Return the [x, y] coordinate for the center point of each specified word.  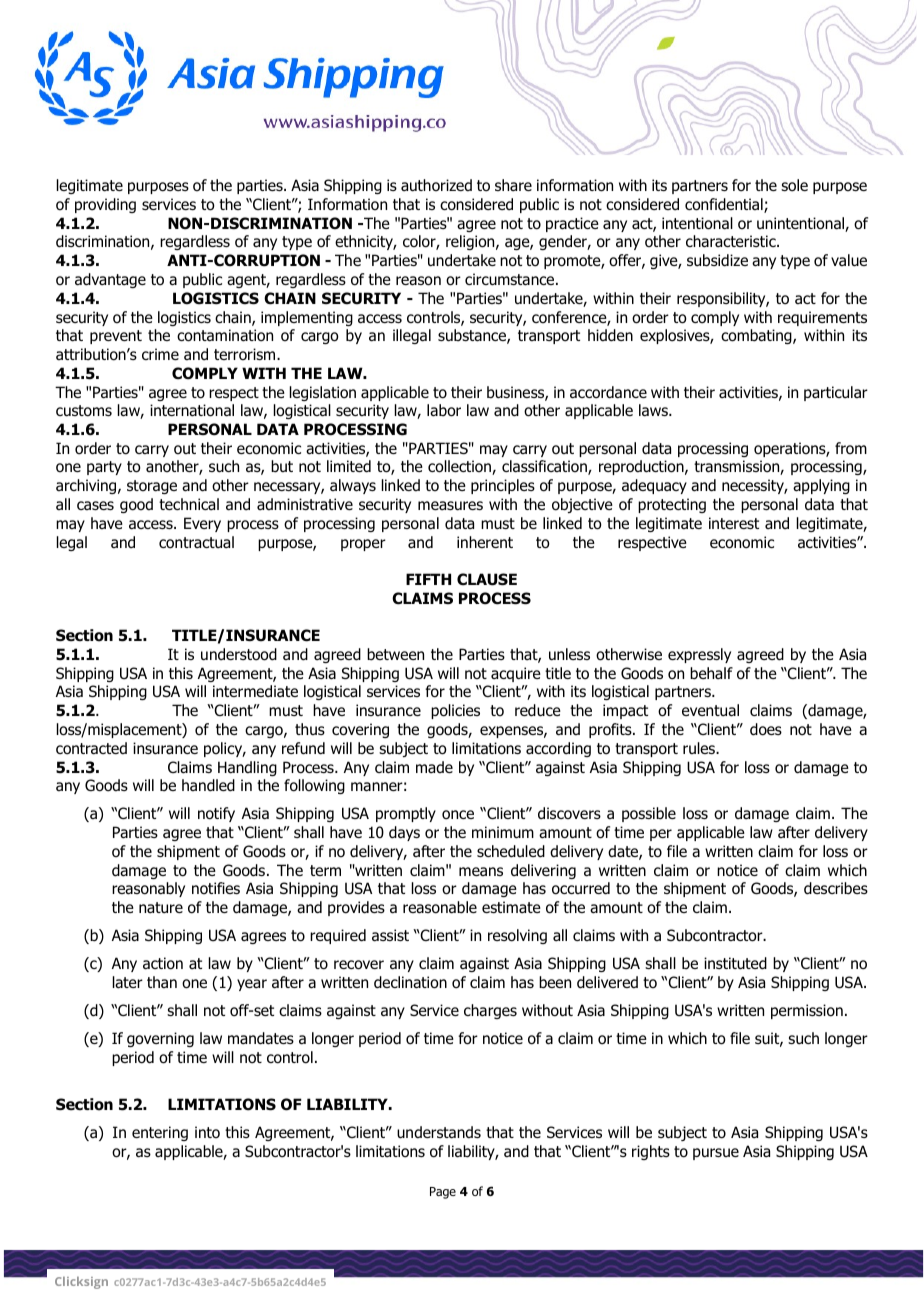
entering [160, 1133]
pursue [716, 1154]
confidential [725, 205]
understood [239, 654]
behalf [711, 673]
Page [443, 1193]
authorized [436, 185]
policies [455, 711]
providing [105, 205]
